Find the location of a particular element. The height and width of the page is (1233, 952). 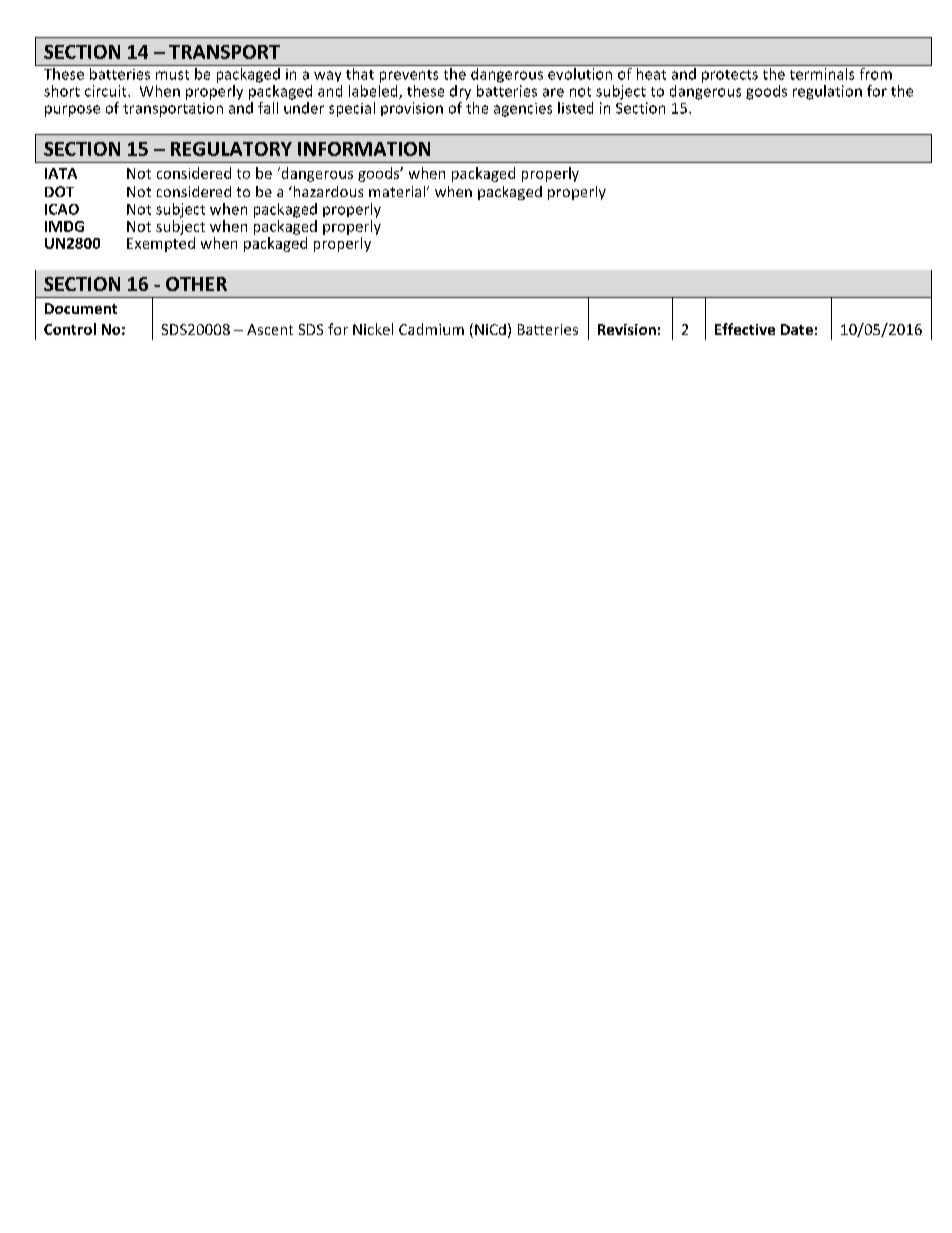

must is located at coordinates (172, 75).
